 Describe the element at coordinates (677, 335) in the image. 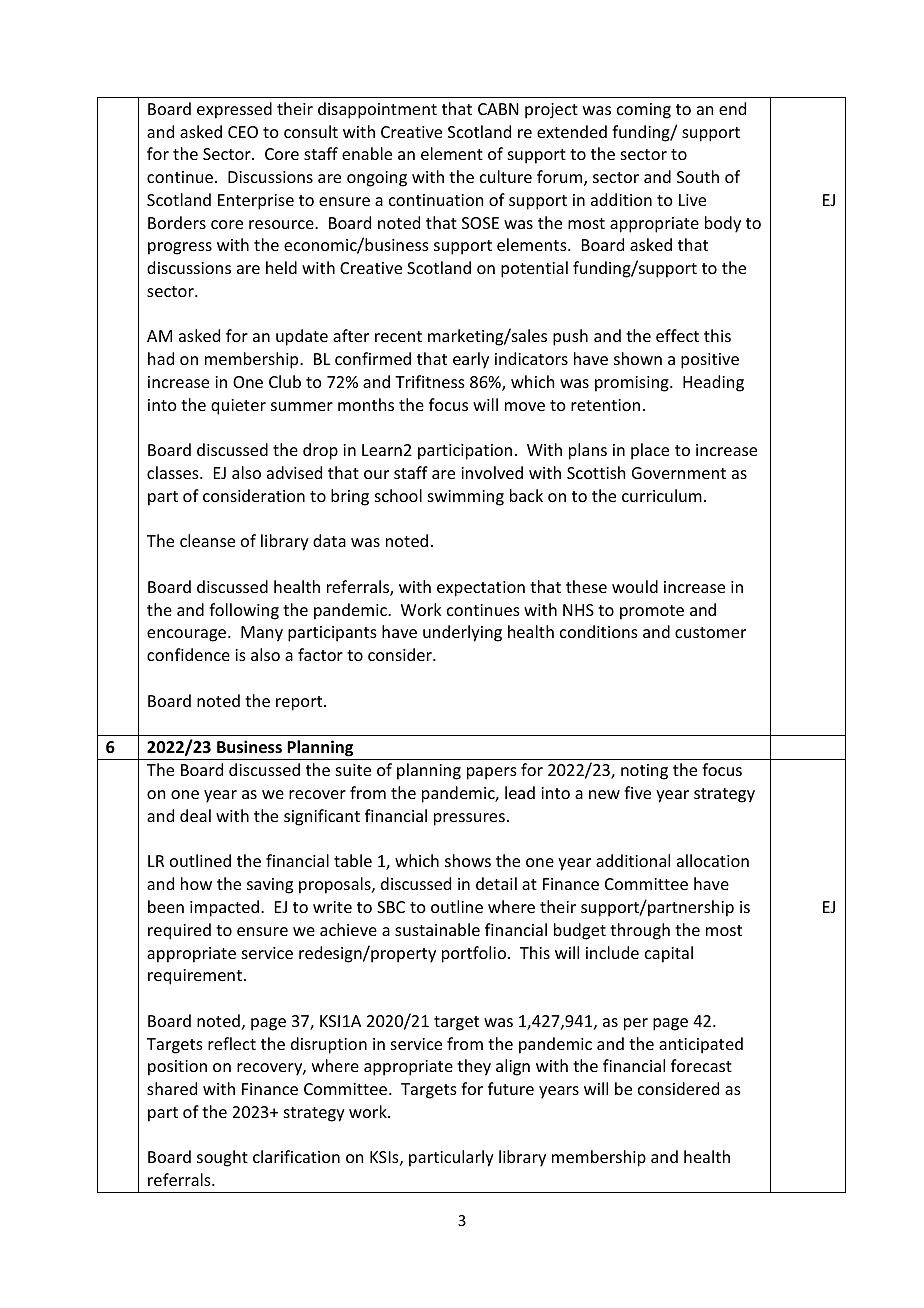

I see `effect` at that location.
